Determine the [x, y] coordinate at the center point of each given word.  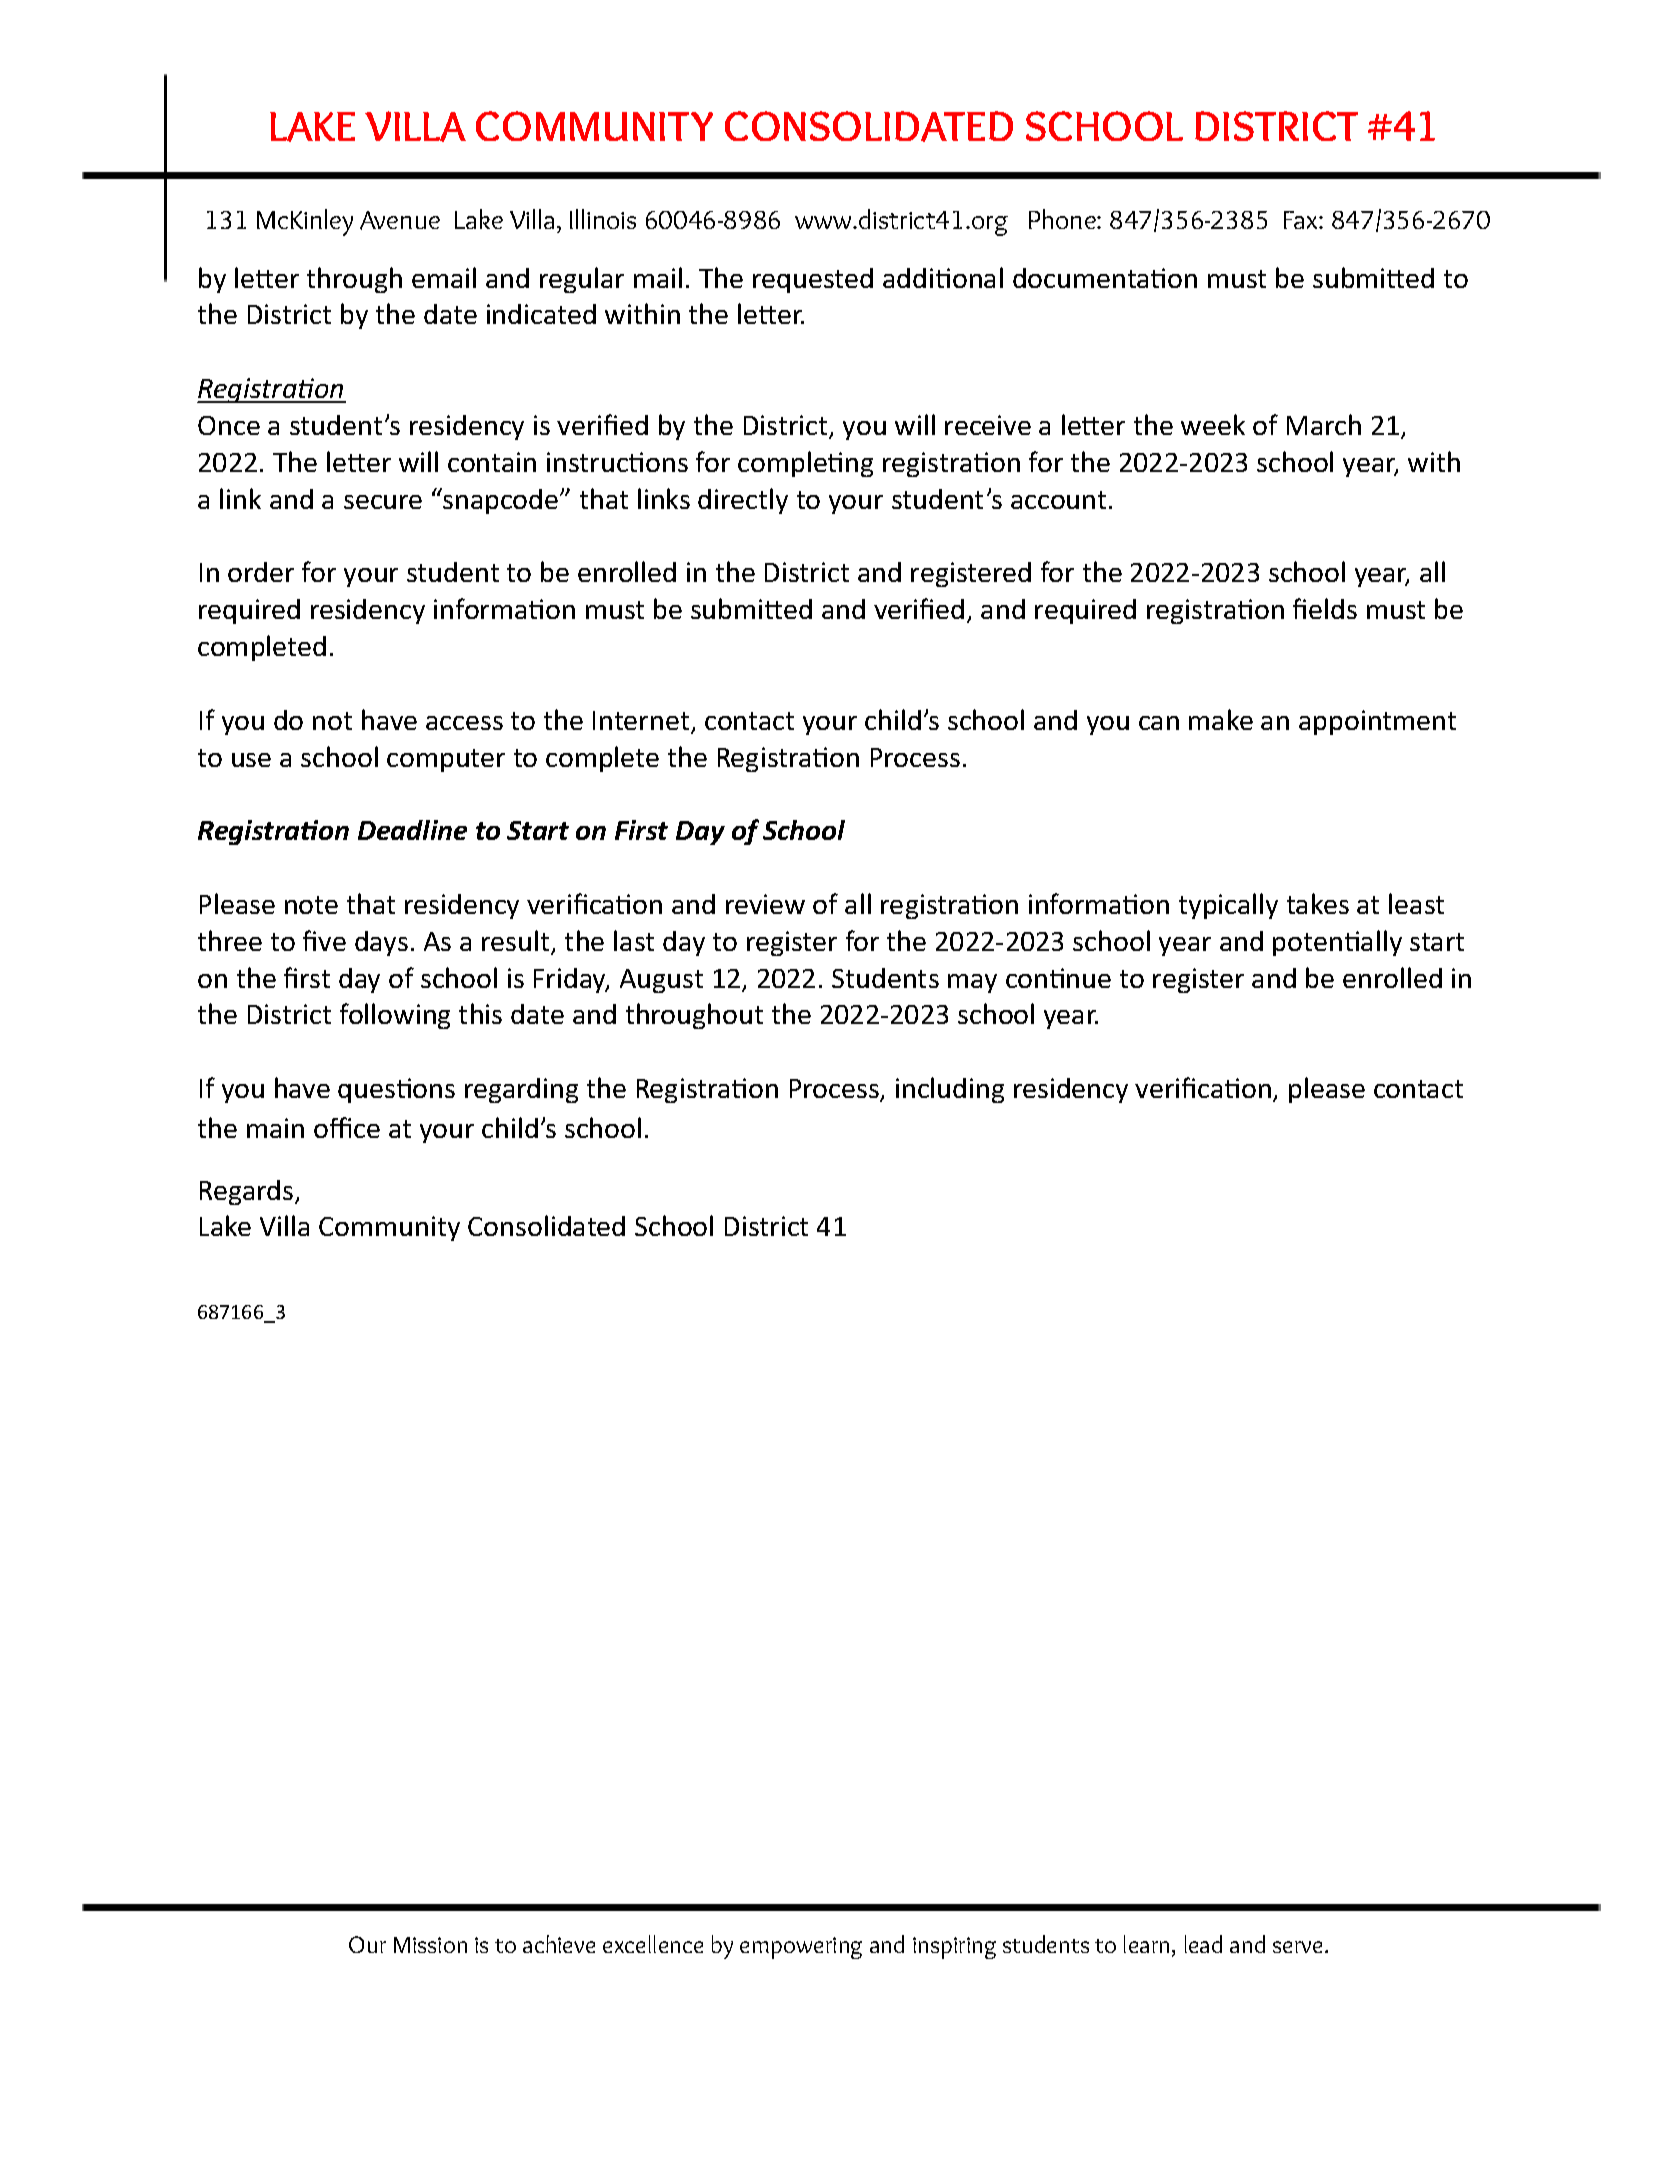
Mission [430, 1945]
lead [1203, 1944]
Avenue [400, 220]
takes [1318, 903]
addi [908, 278]
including [950, 1090]
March [1324, 424]
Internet [642, 722]
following [395, 1016]
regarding [521, 1090]
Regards [246, 1192]
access [464, 723]
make [1221, 719]
